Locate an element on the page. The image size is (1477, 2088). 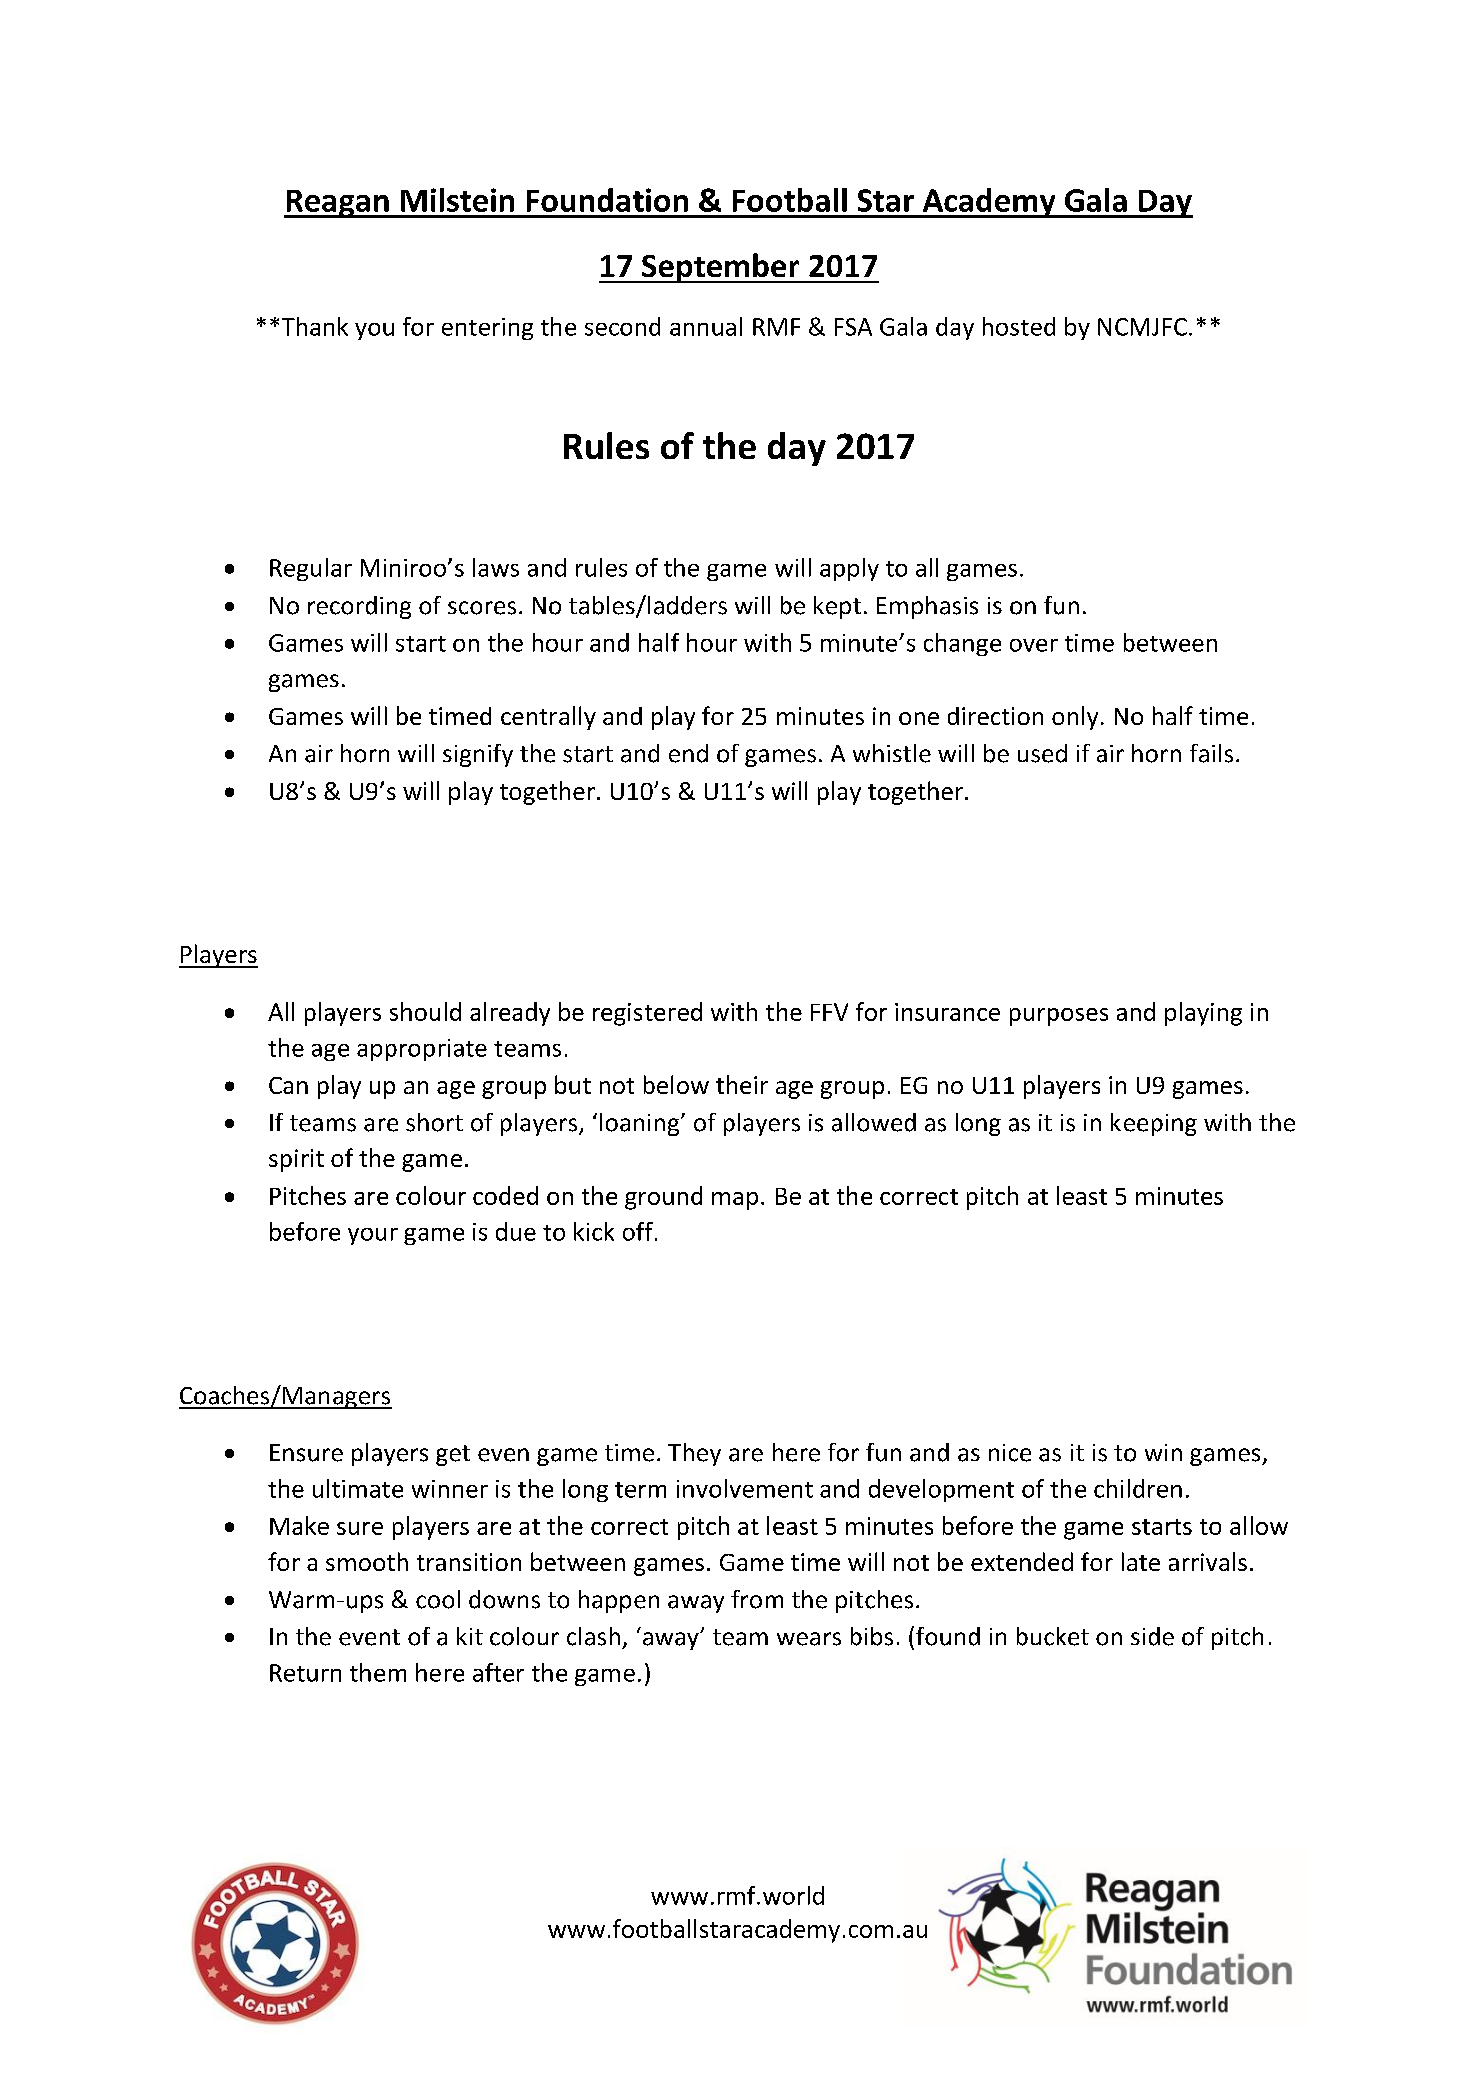
only is located at coordinates (1075, 718).
